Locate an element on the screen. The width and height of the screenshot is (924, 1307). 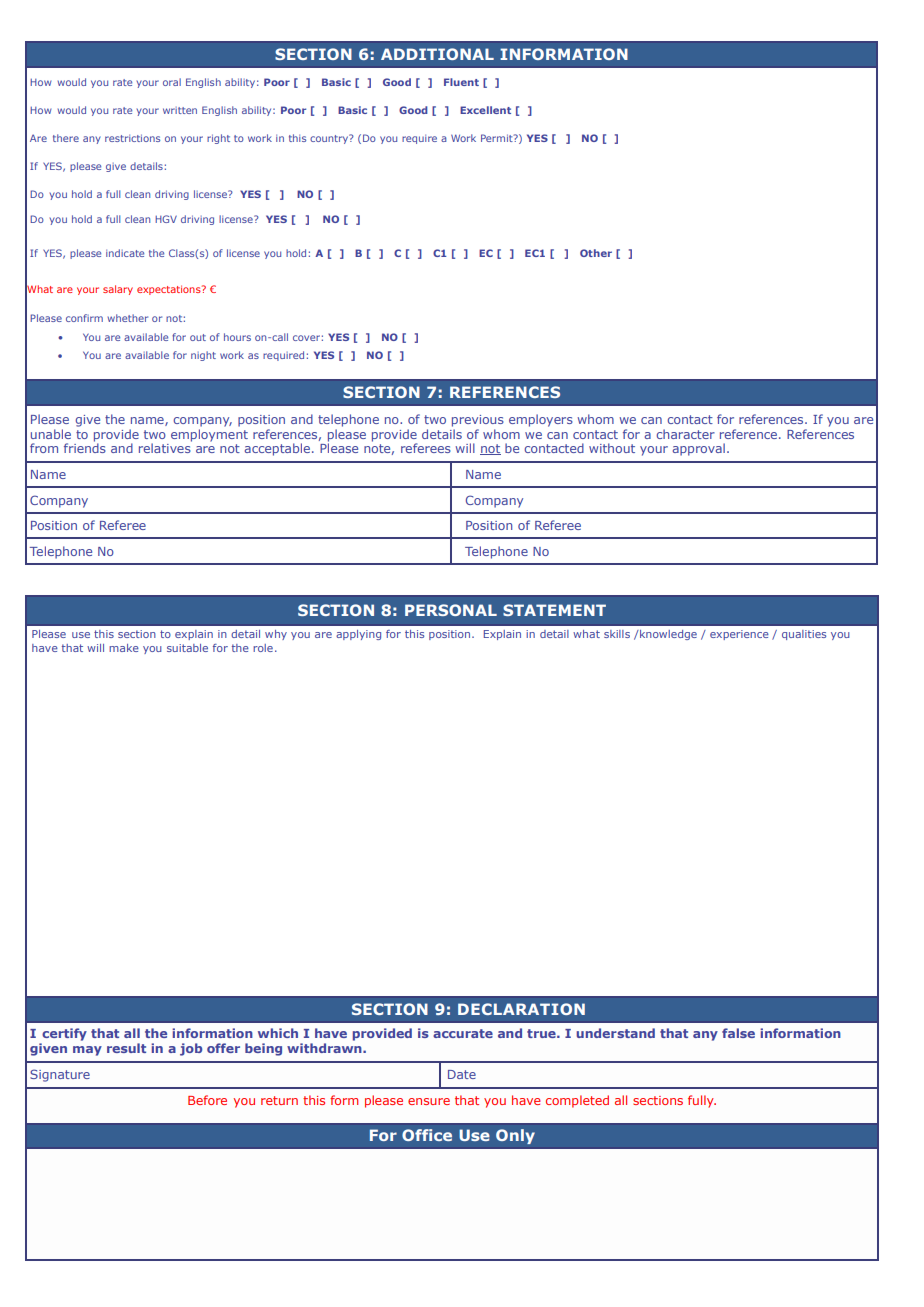
PERSONAL is located at coordinates (451, 610).
